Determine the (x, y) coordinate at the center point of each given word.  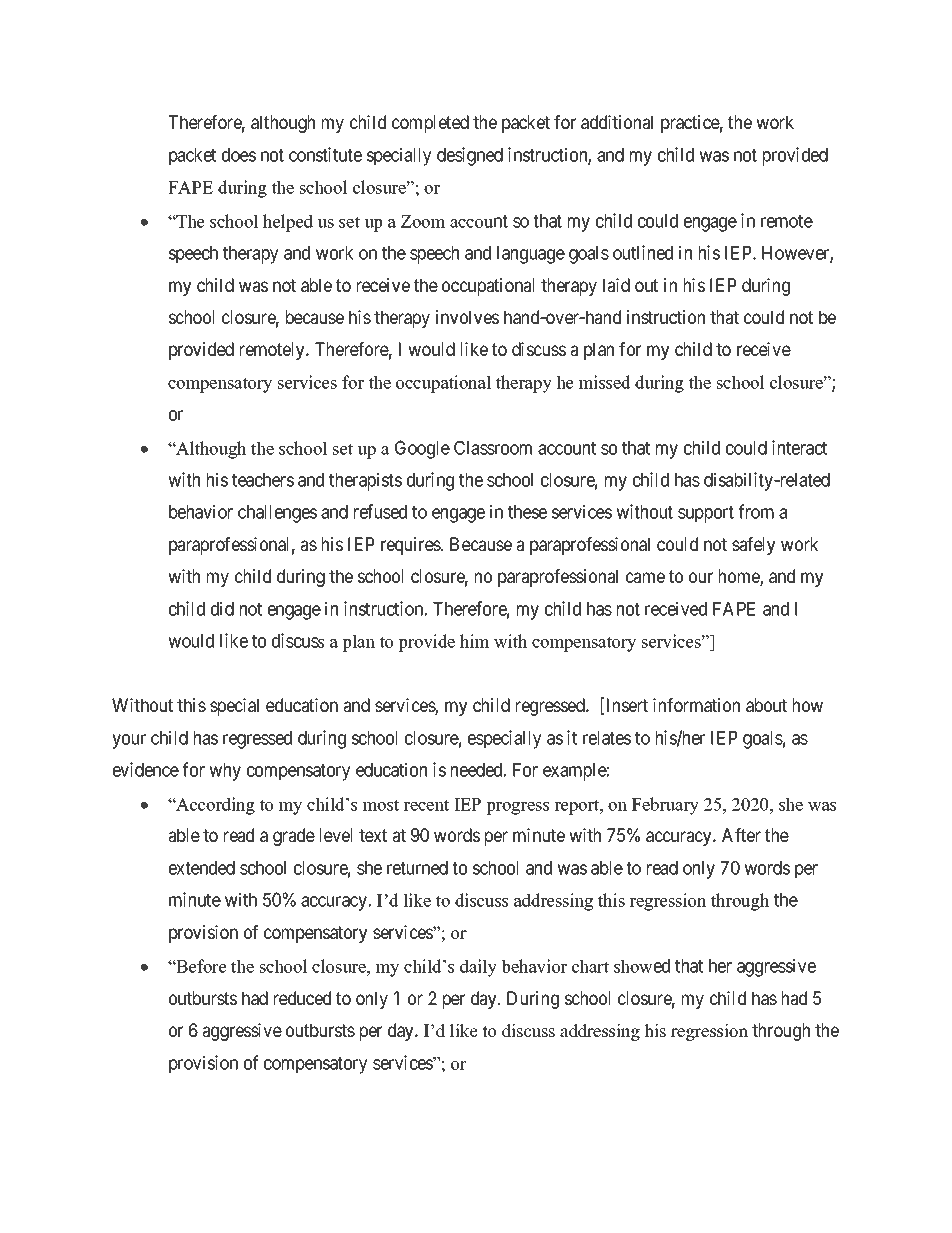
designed (470, 156)
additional (617, 122)
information (696, 705)
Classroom (493, 447)
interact (799, 447)
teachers (263, 480)
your (129, 741)
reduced (302, 998)
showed (642, 966)
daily (478, 968)
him (474, 641)
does (239, 155)
